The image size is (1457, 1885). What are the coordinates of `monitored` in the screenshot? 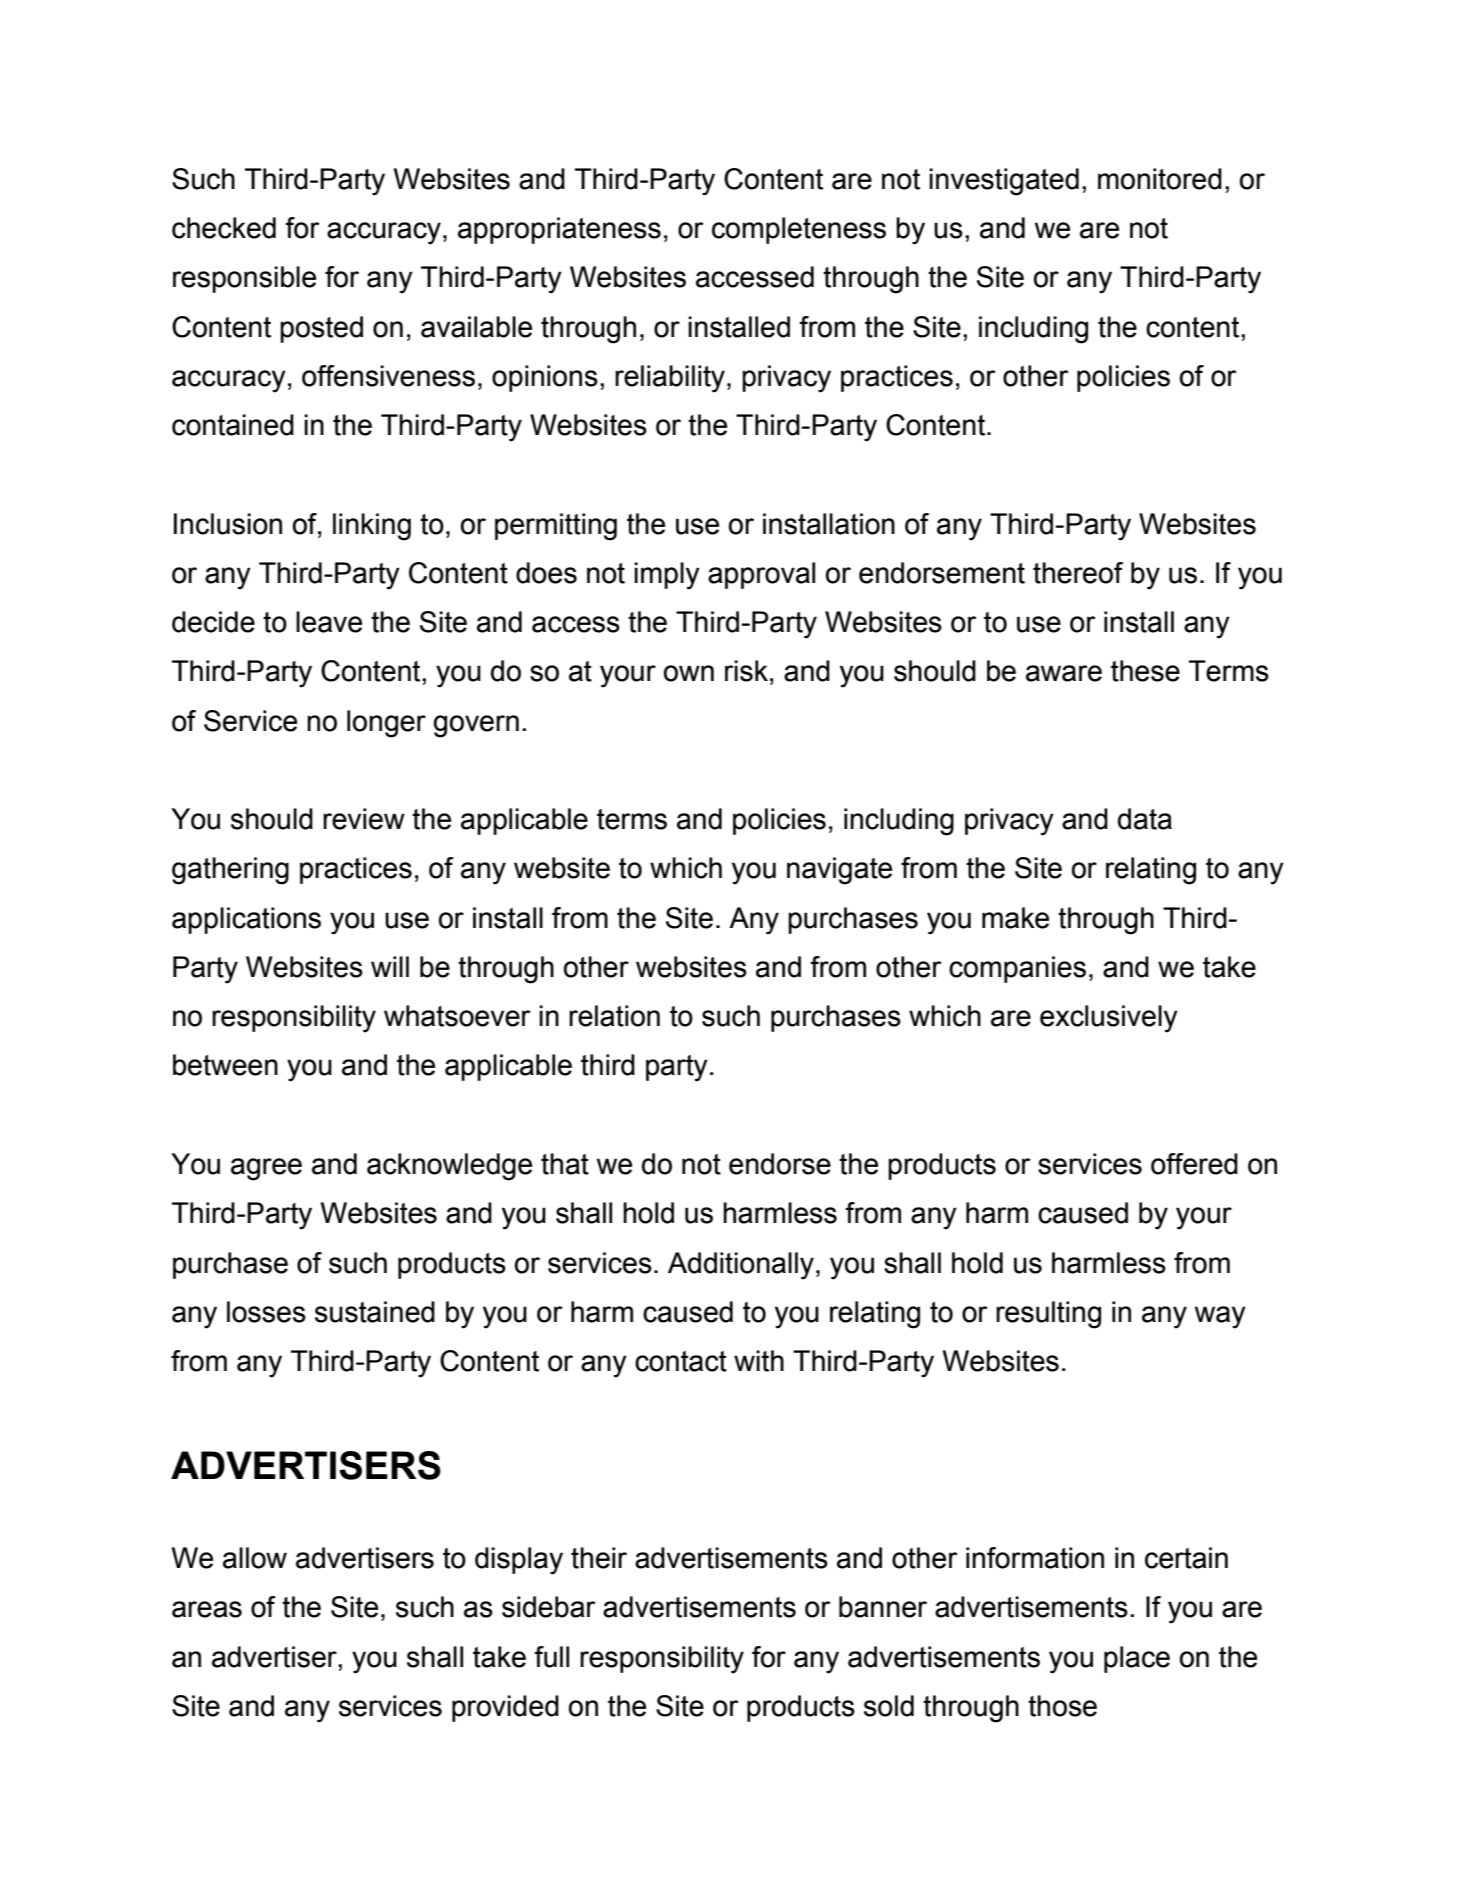 It's located at (1160, 179).
